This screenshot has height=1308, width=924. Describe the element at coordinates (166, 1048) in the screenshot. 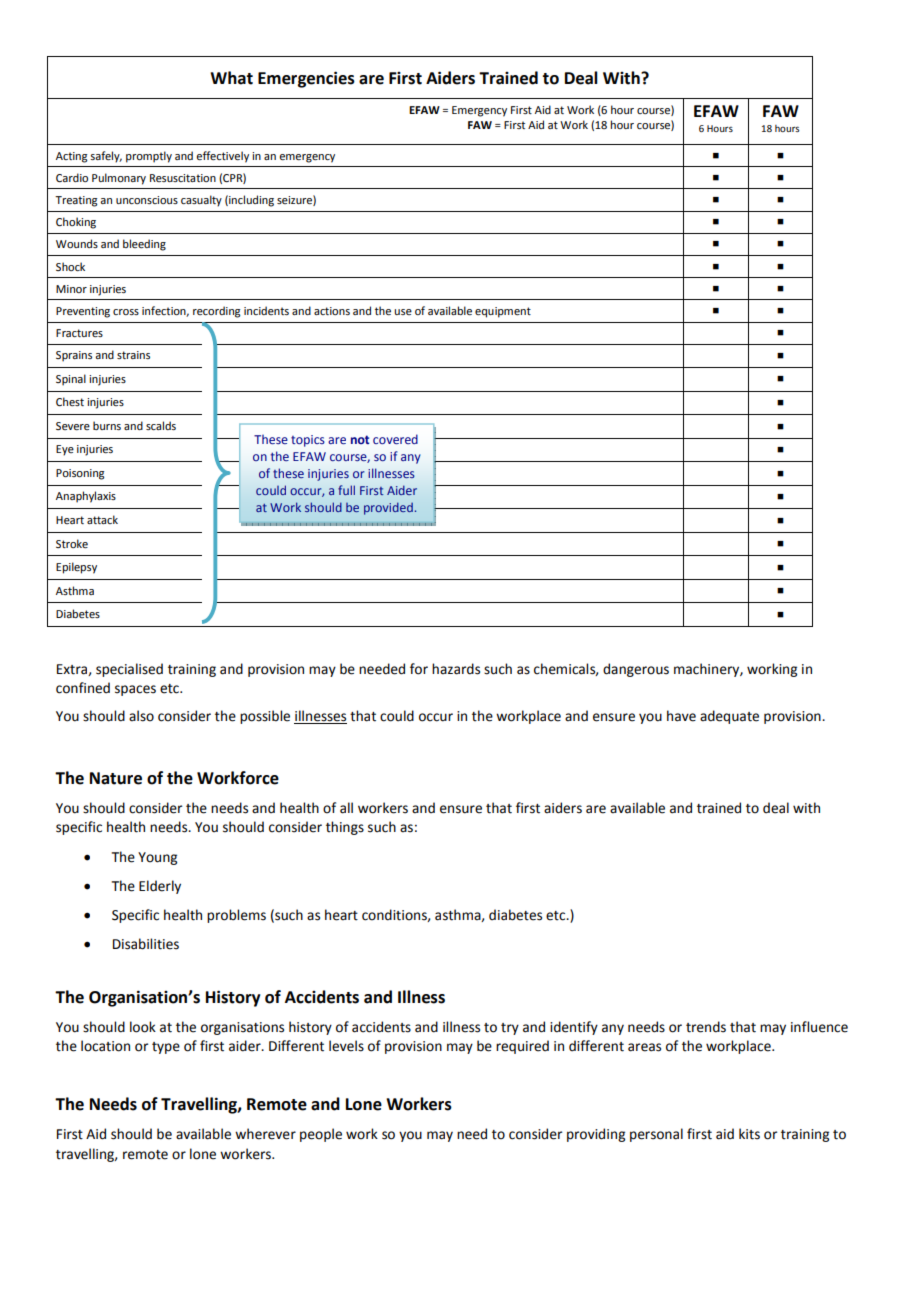

I see `type` at that location.
